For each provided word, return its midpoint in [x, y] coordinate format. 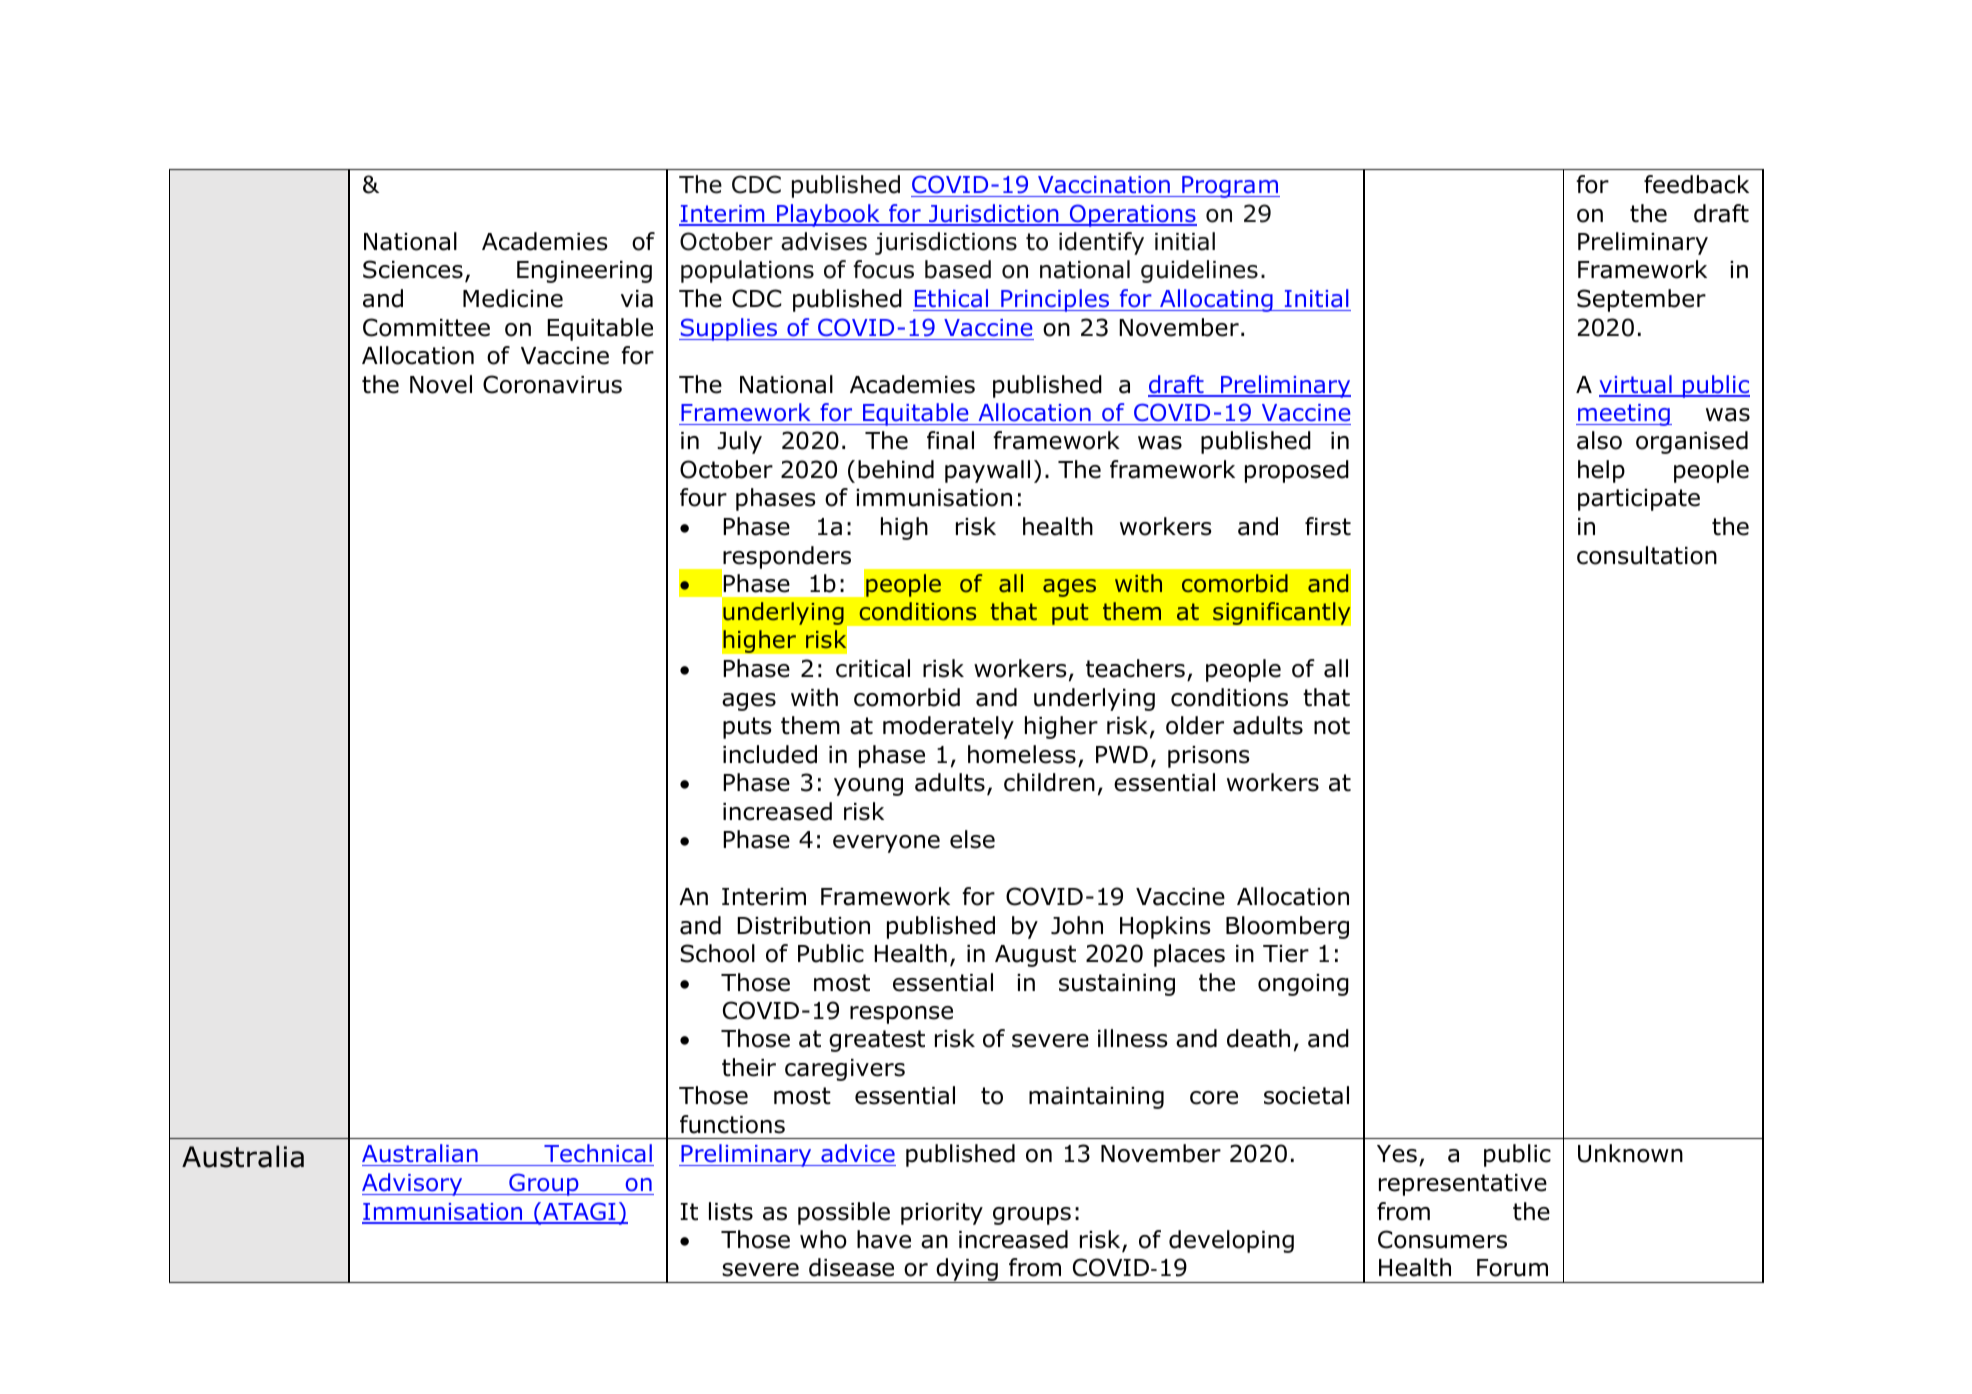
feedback [1696, 184]
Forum [1512, 1268]
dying [967, 1270]
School [717, 953]
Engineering [584, 272]
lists [731, 1211]
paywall [987, 471]
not [1332, 726]
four [703, 497]
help [1601, 471]
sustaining [1117, 985]
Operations [1132, 215]
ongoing [1303, 985]
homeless [1022, 754]
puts [747, 728]
